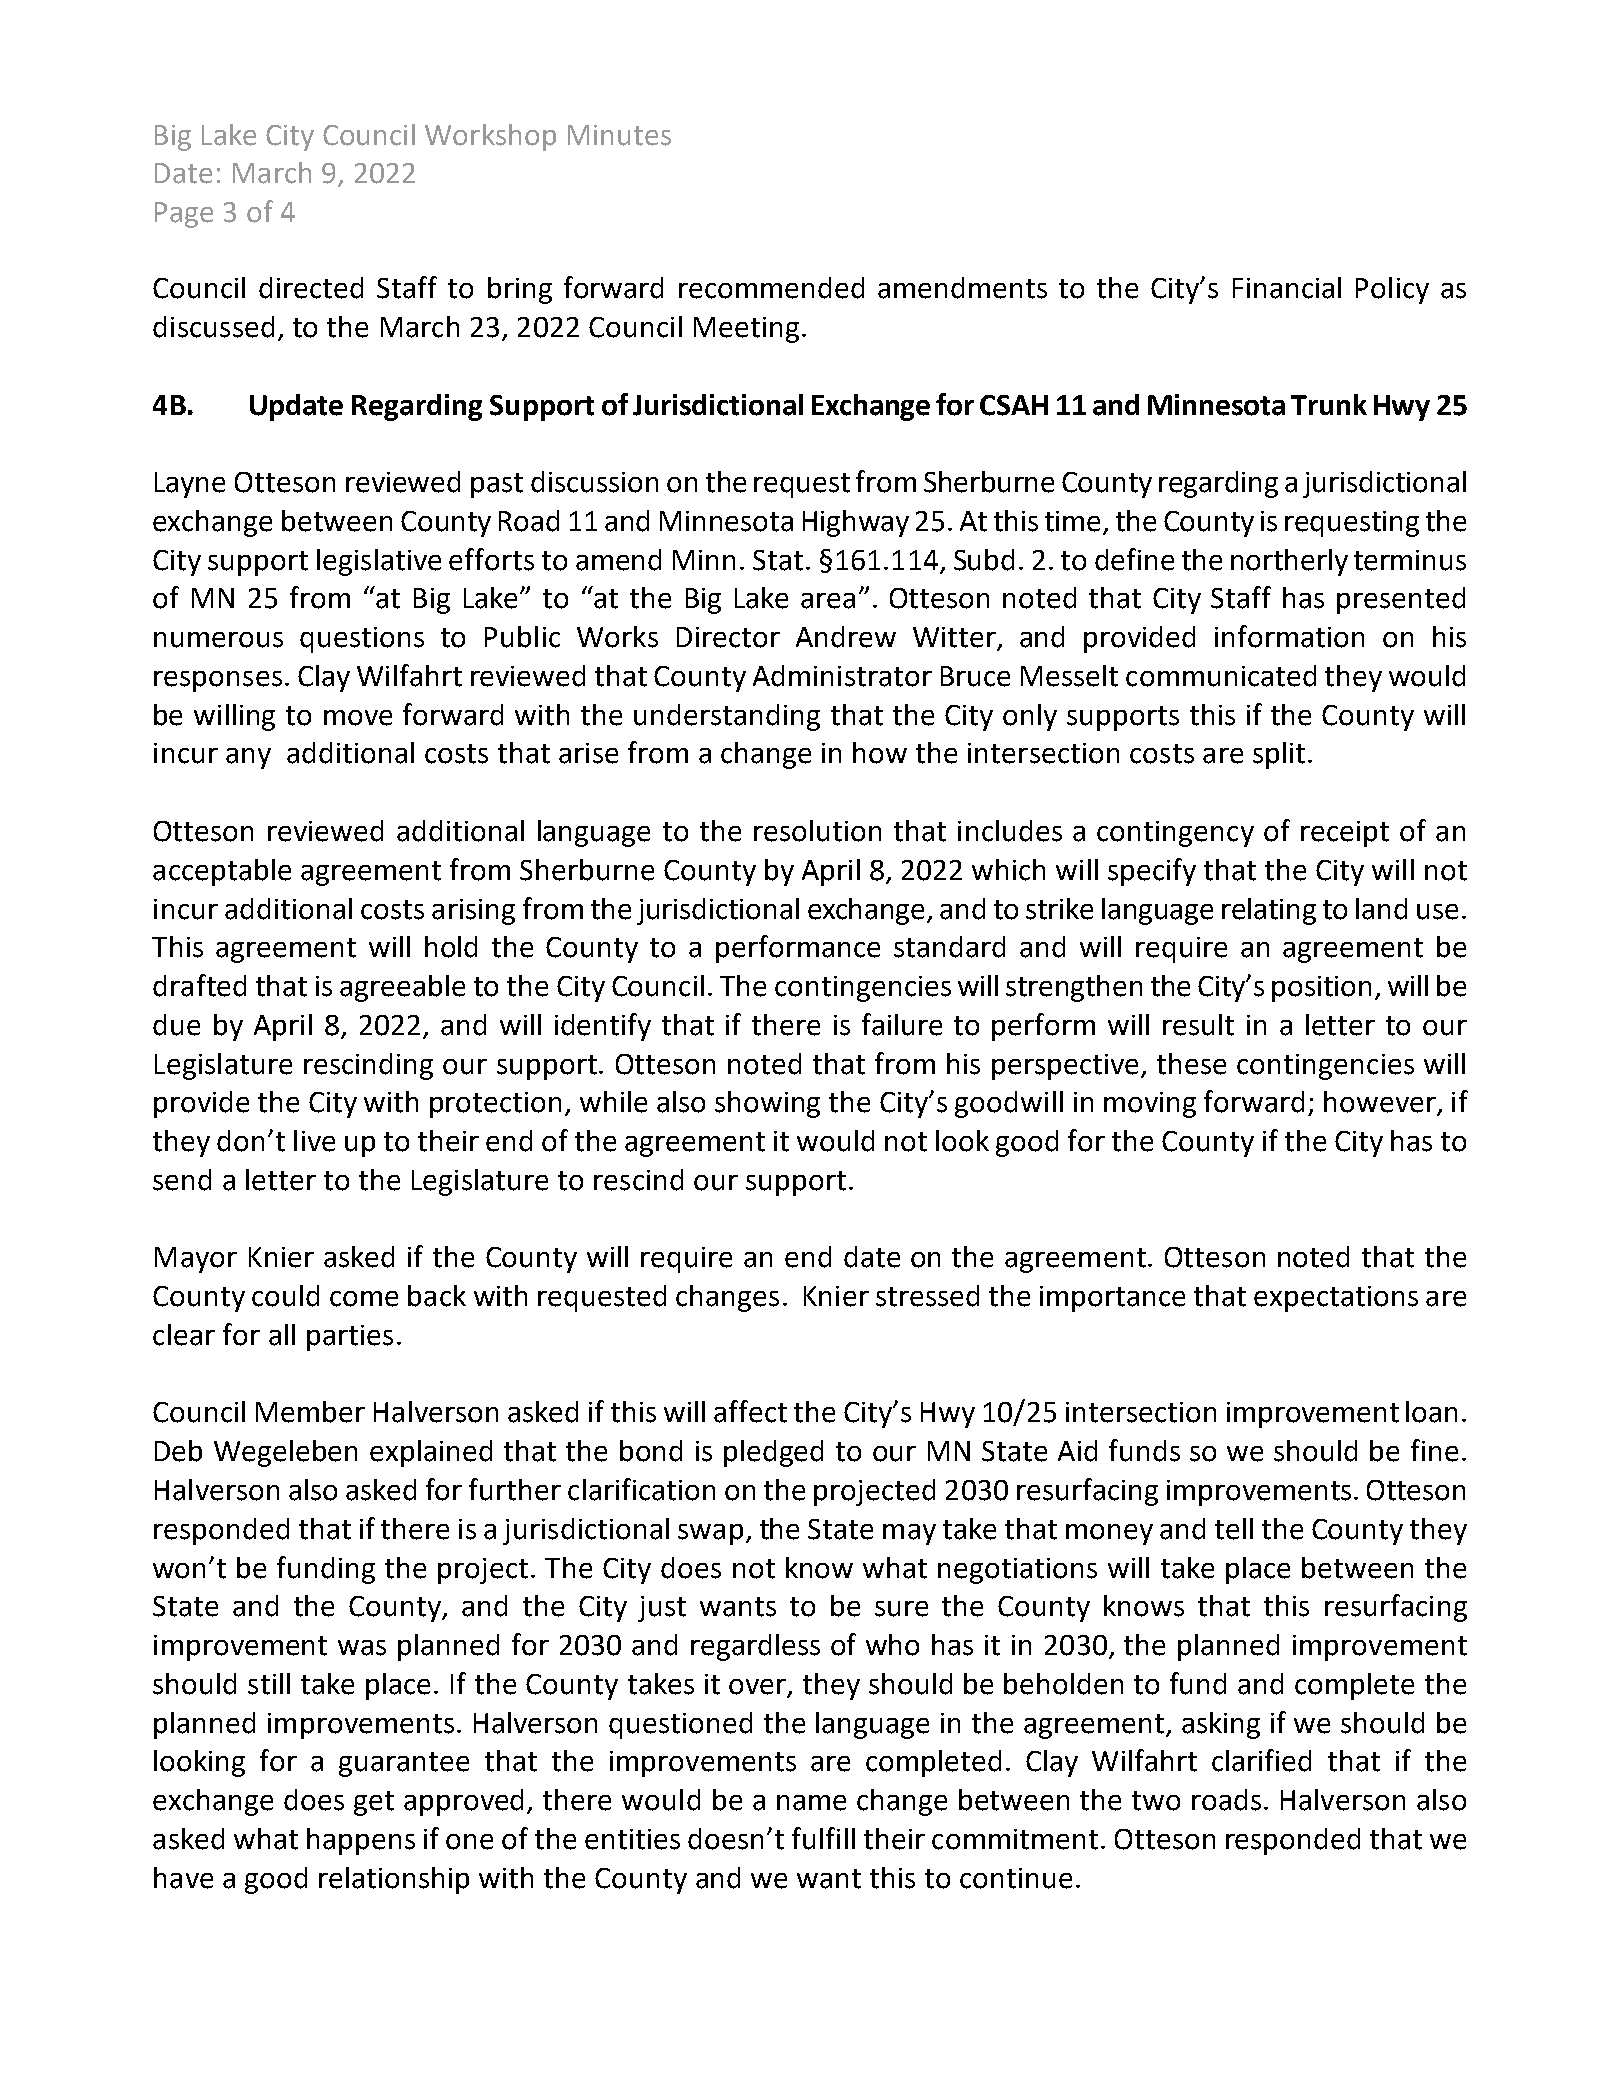 The image size is (1620, 2097). Describe the element at coordinates (402, 988) in the page. I see `agreeable` at that location.
